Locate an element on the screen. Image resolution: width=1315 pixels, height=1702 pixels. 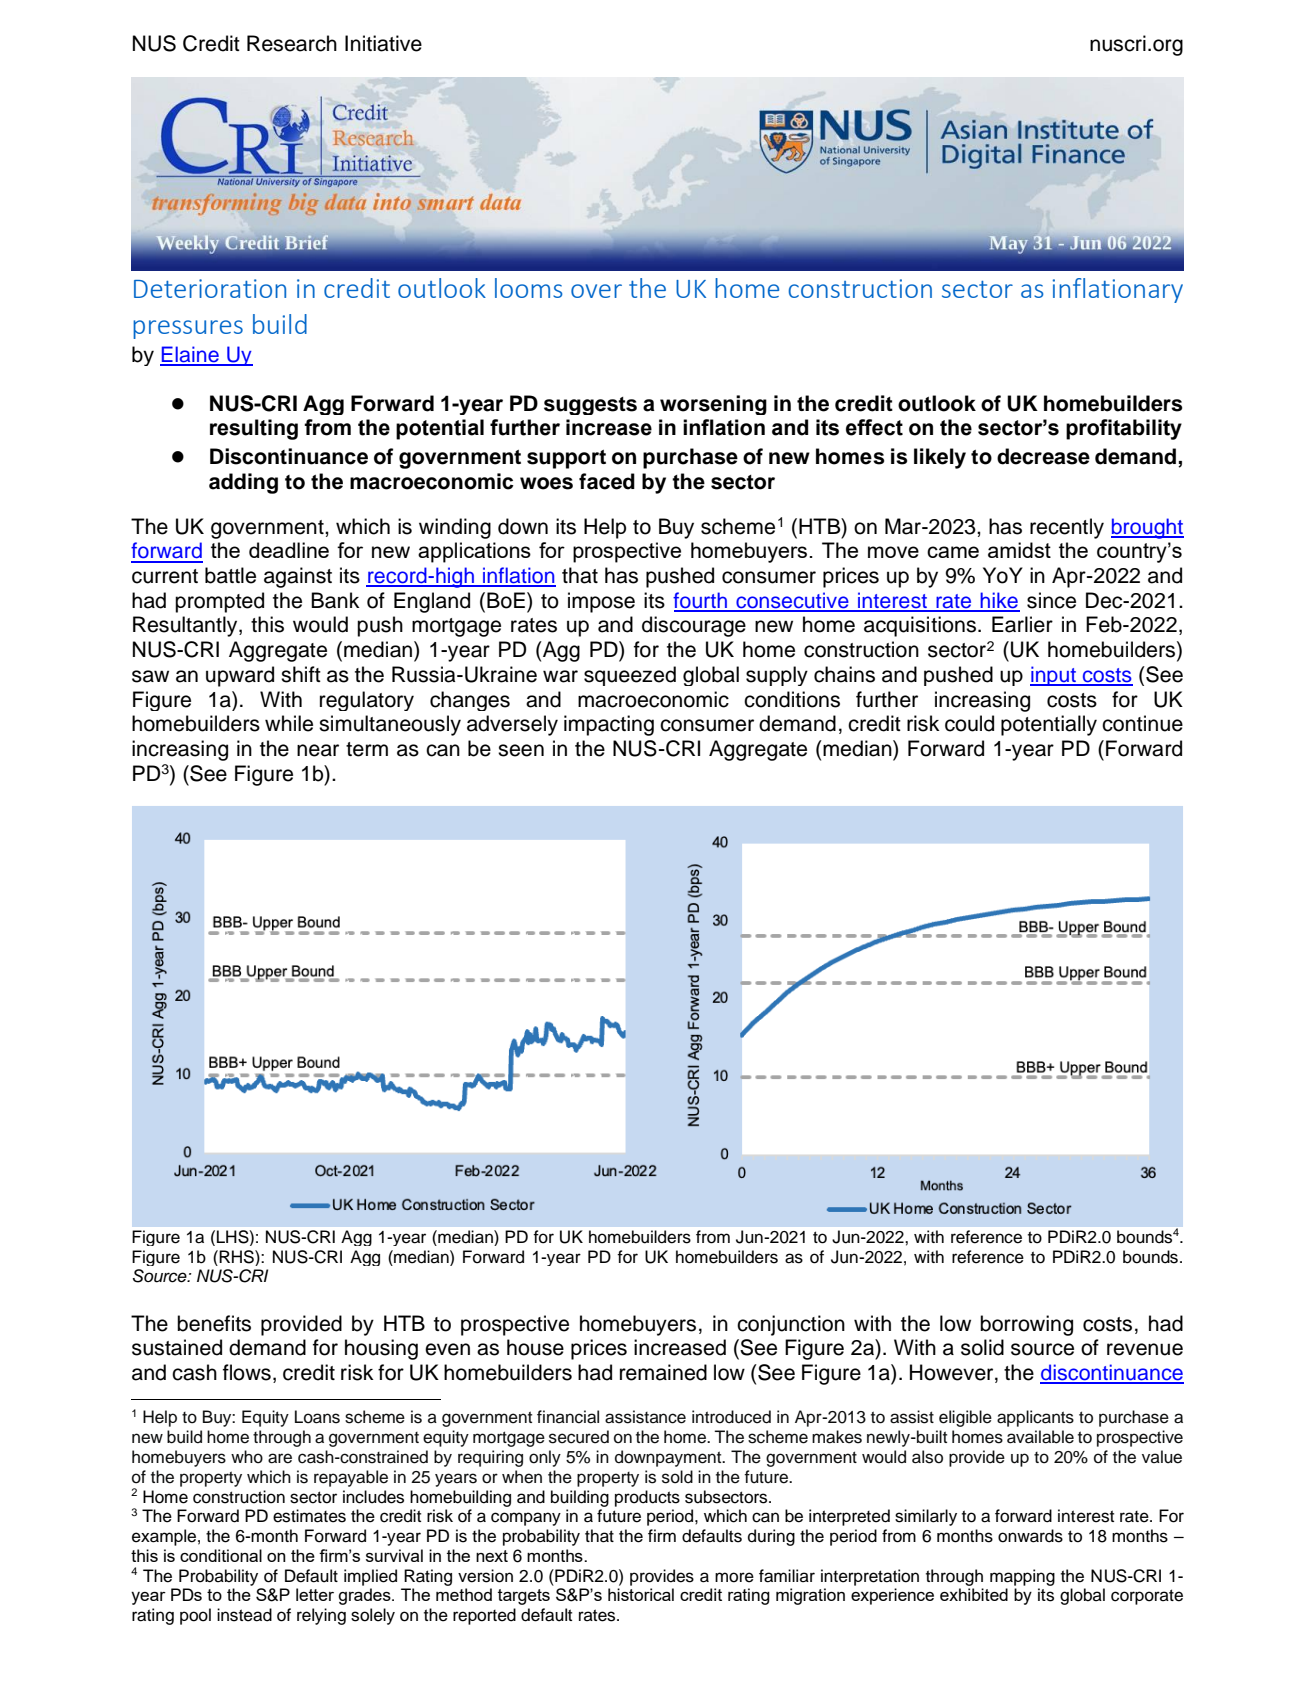
decrease is located at coordinates (1043, 456).
